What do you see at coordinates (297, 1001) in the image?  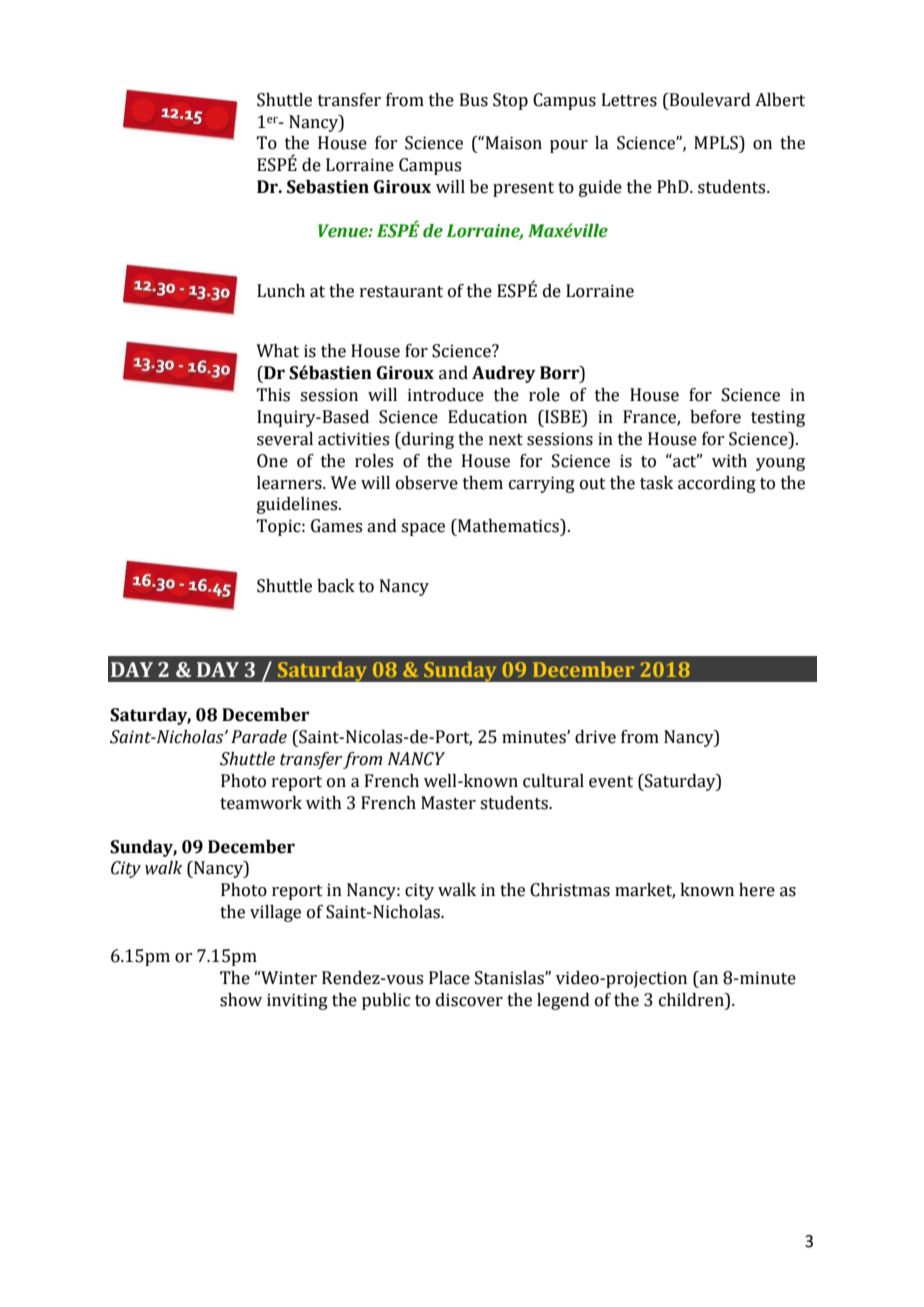 I see `inviting` at bounding box center [297, 1001].
